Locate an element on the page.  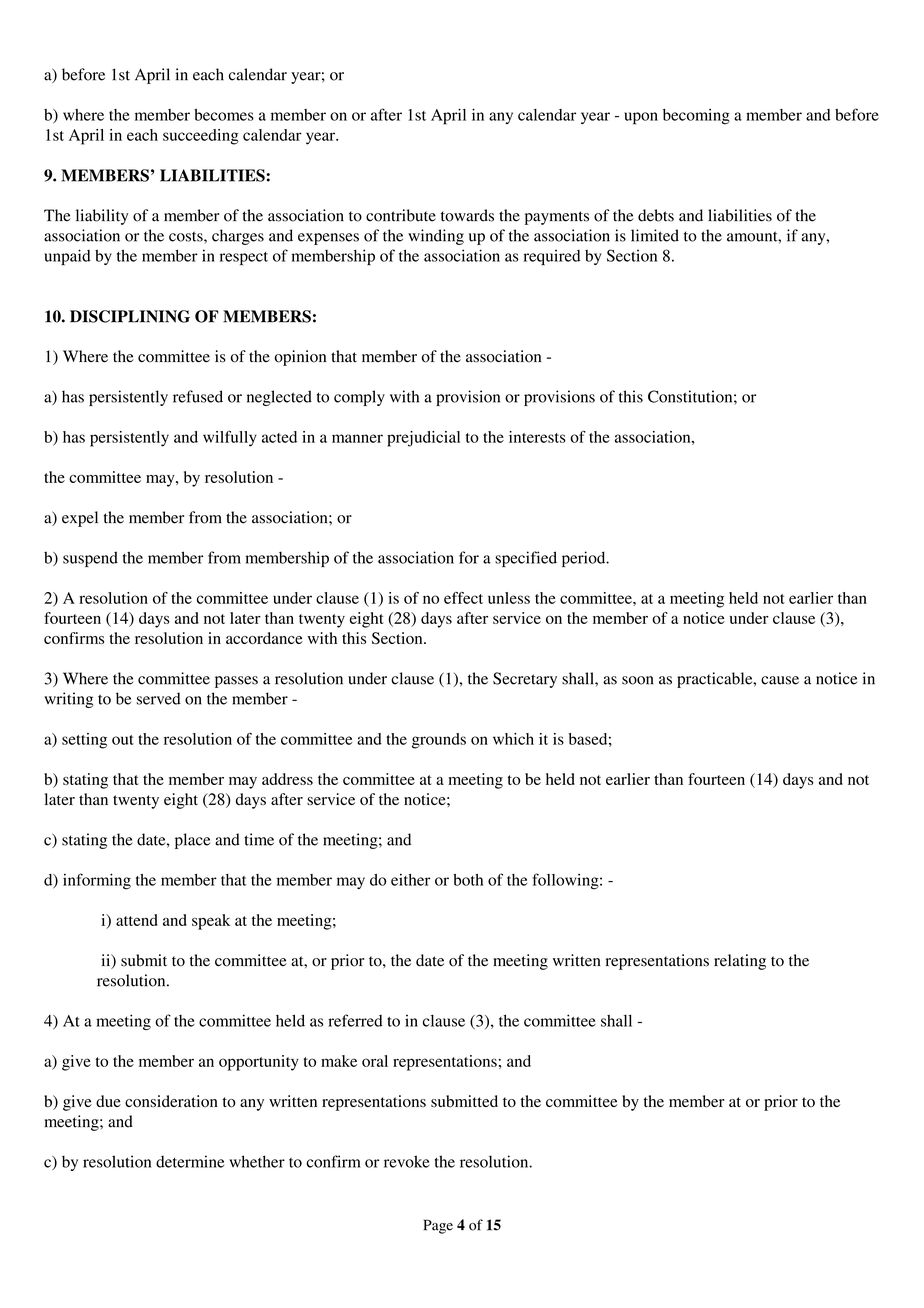
grounds is located at coordinates (439, 741).
